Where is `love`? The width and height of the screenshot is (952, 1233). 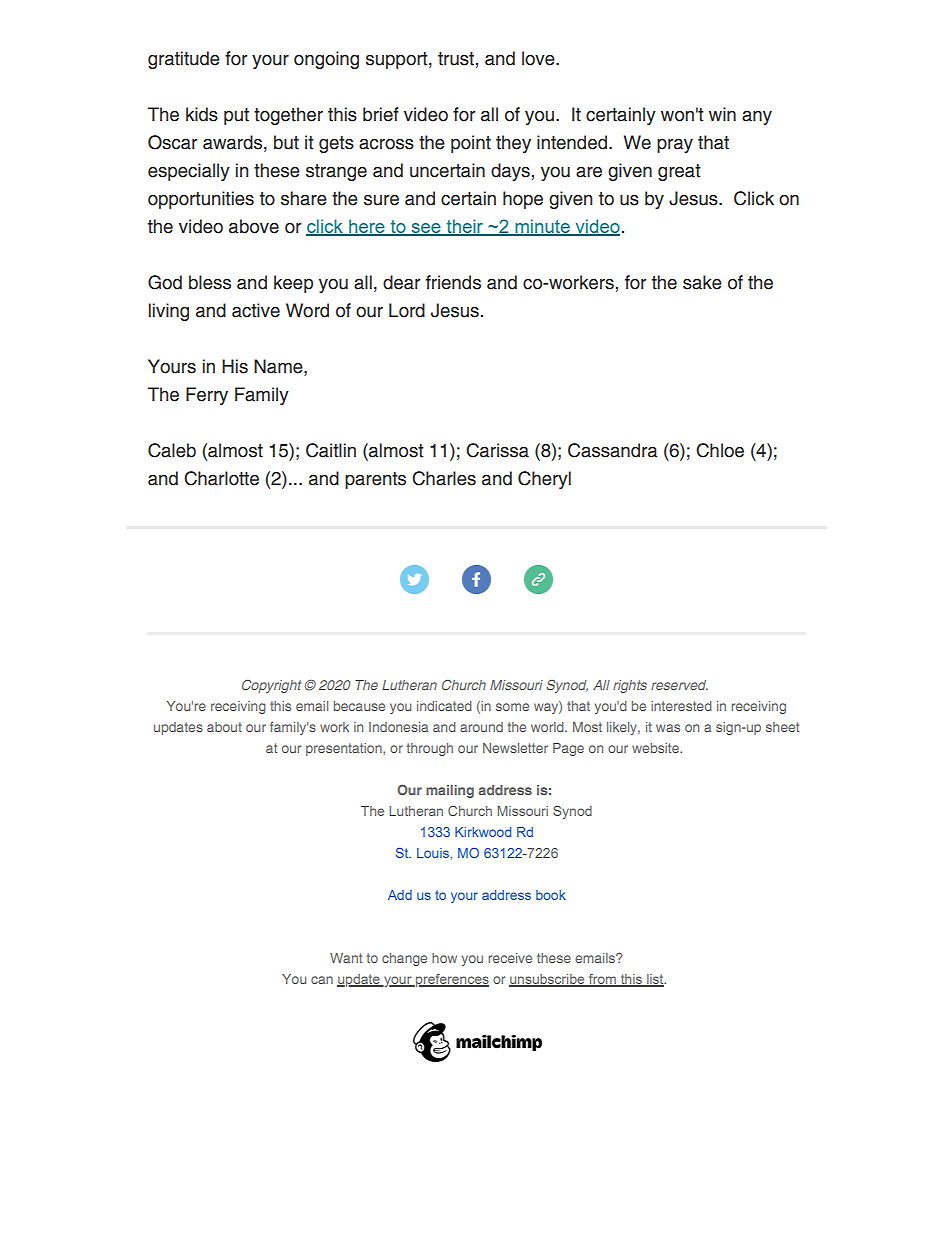 love is located at coordinates (539, 58).
